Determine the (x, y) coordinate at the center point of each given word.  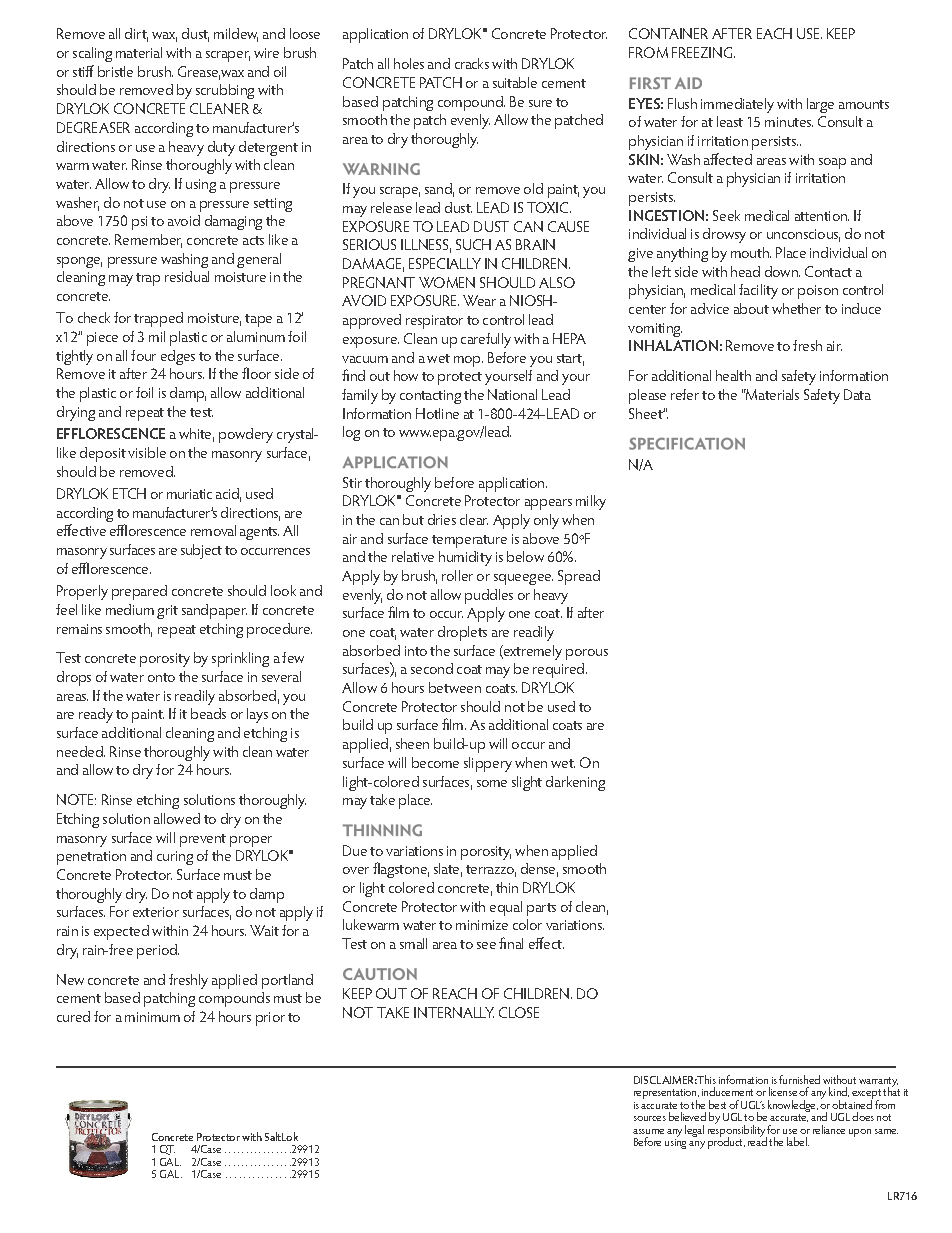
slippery (488, 764)
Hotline (437, 413)
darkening (575, 783)
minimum (152, 1017)
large (820, 105)
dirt (136, 35)
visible (147, 452)
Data (857, 394)
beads (208, 713)
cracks (472, 63)
